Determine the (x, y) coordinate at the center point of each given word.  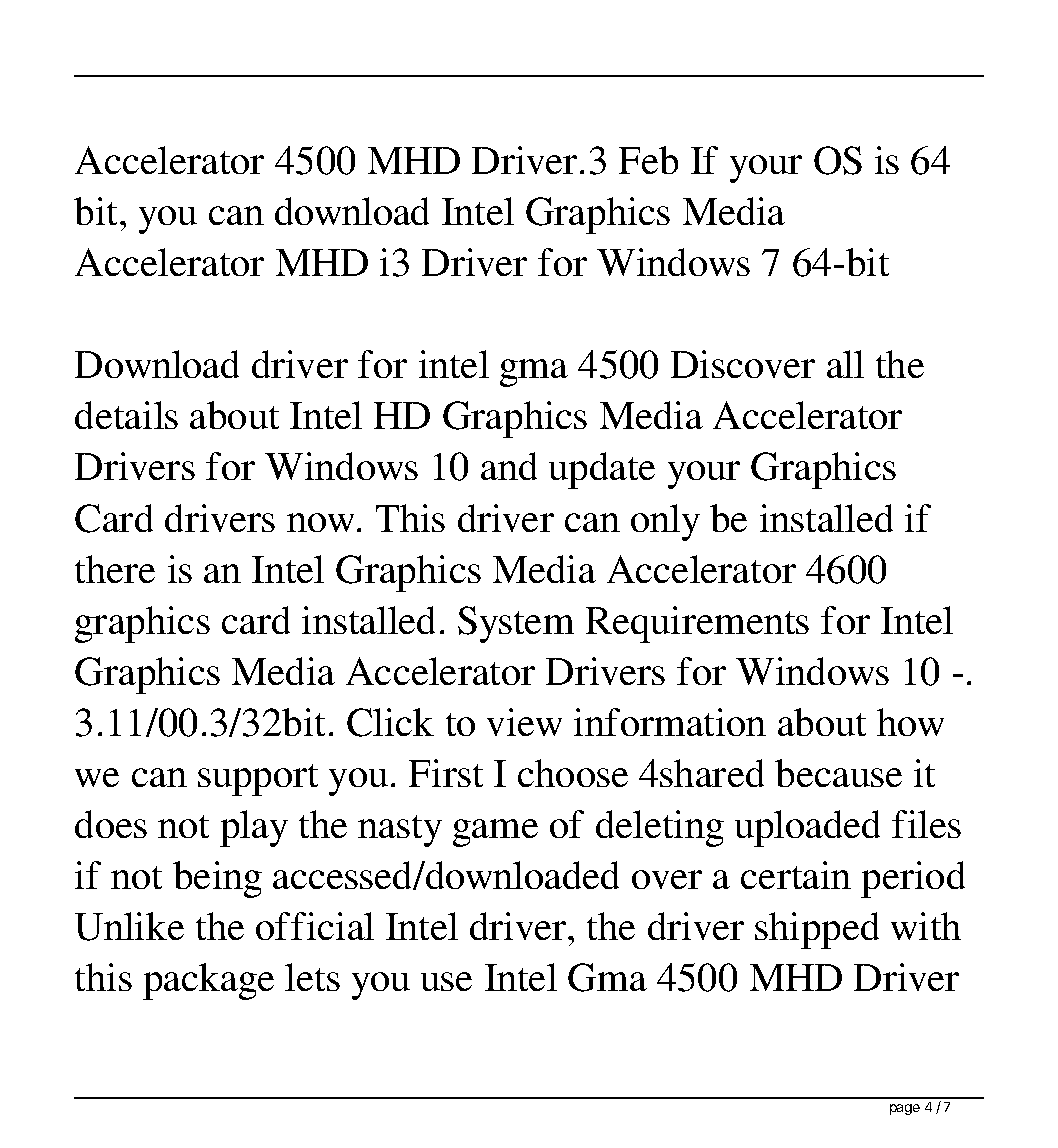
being (217, 879)
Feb (648, 160)
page (905, 1109)
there (115, 569)
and (509, 466)
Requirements (697, 624)
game (495, 833)
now (320, 522)
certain (796, 875)
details (126, 415)
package (208, 981)
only (665, 522)
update (602, 470)
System (516, 624)
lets (312, 977)
